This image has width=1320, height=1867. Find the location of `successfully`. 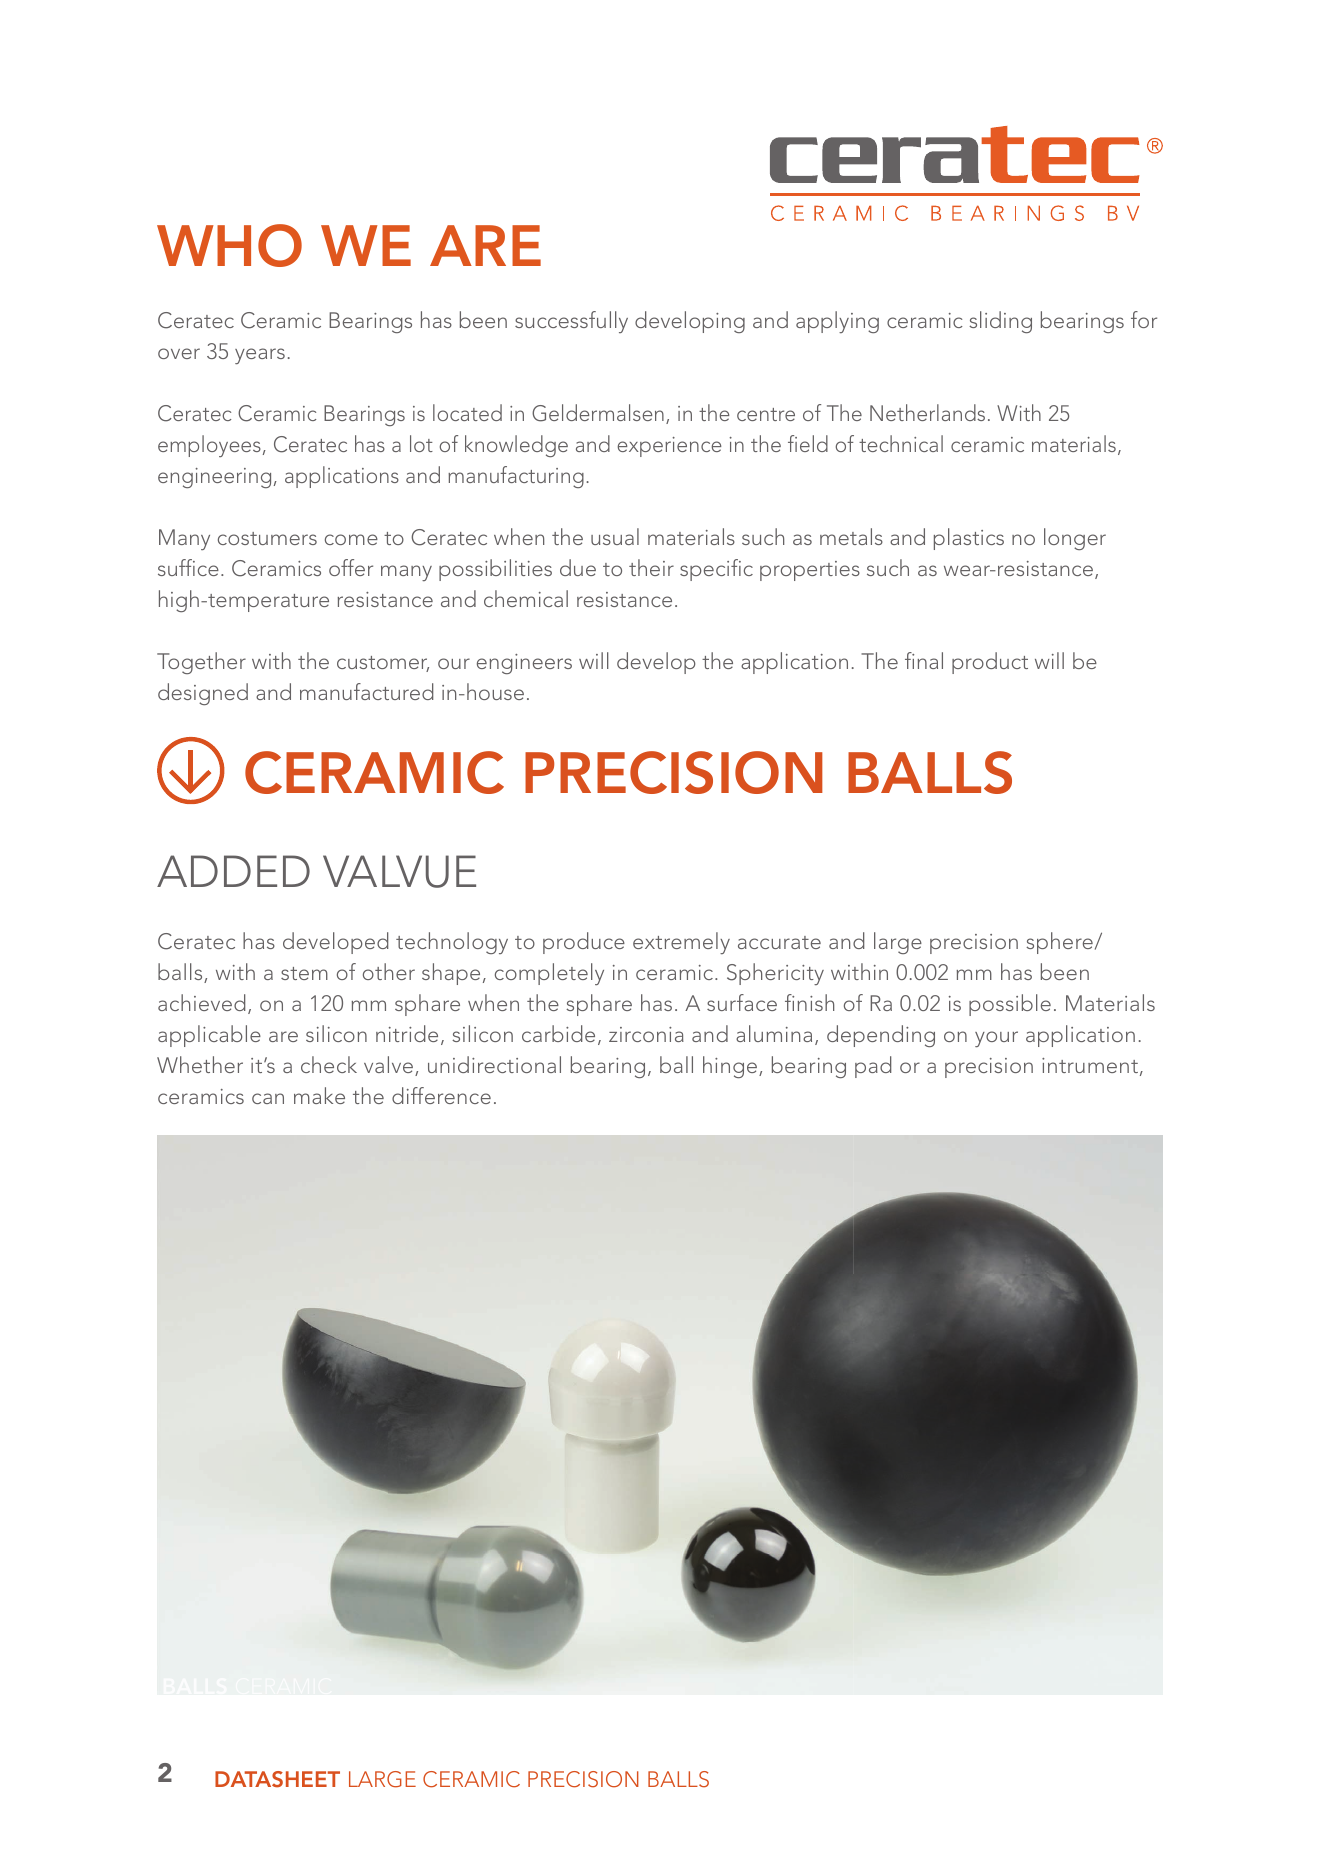

successfully is located at coordinates (571, 322).
